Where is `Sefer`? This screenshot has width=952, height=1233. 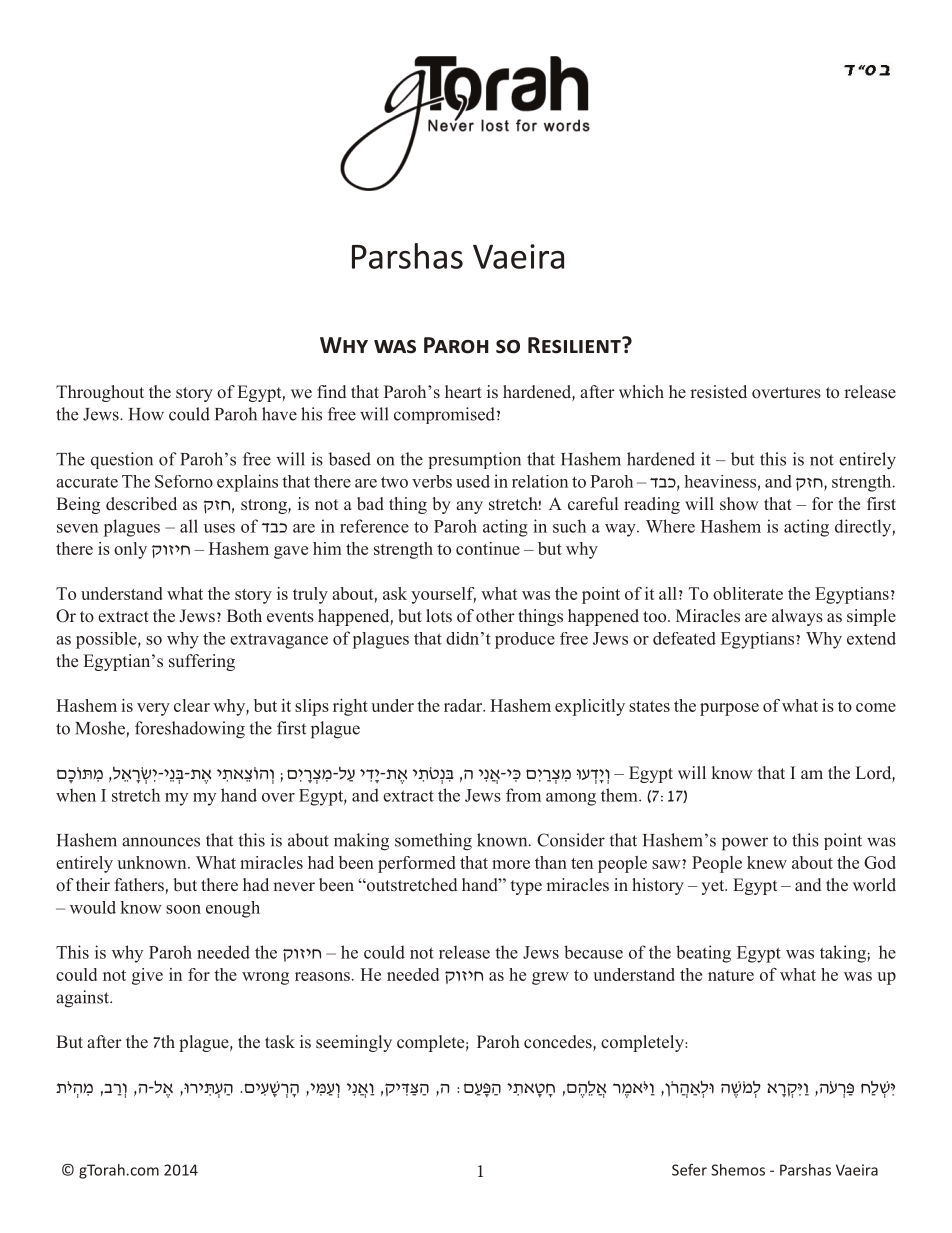
Sefer is located at coordinates (689, 1170).
